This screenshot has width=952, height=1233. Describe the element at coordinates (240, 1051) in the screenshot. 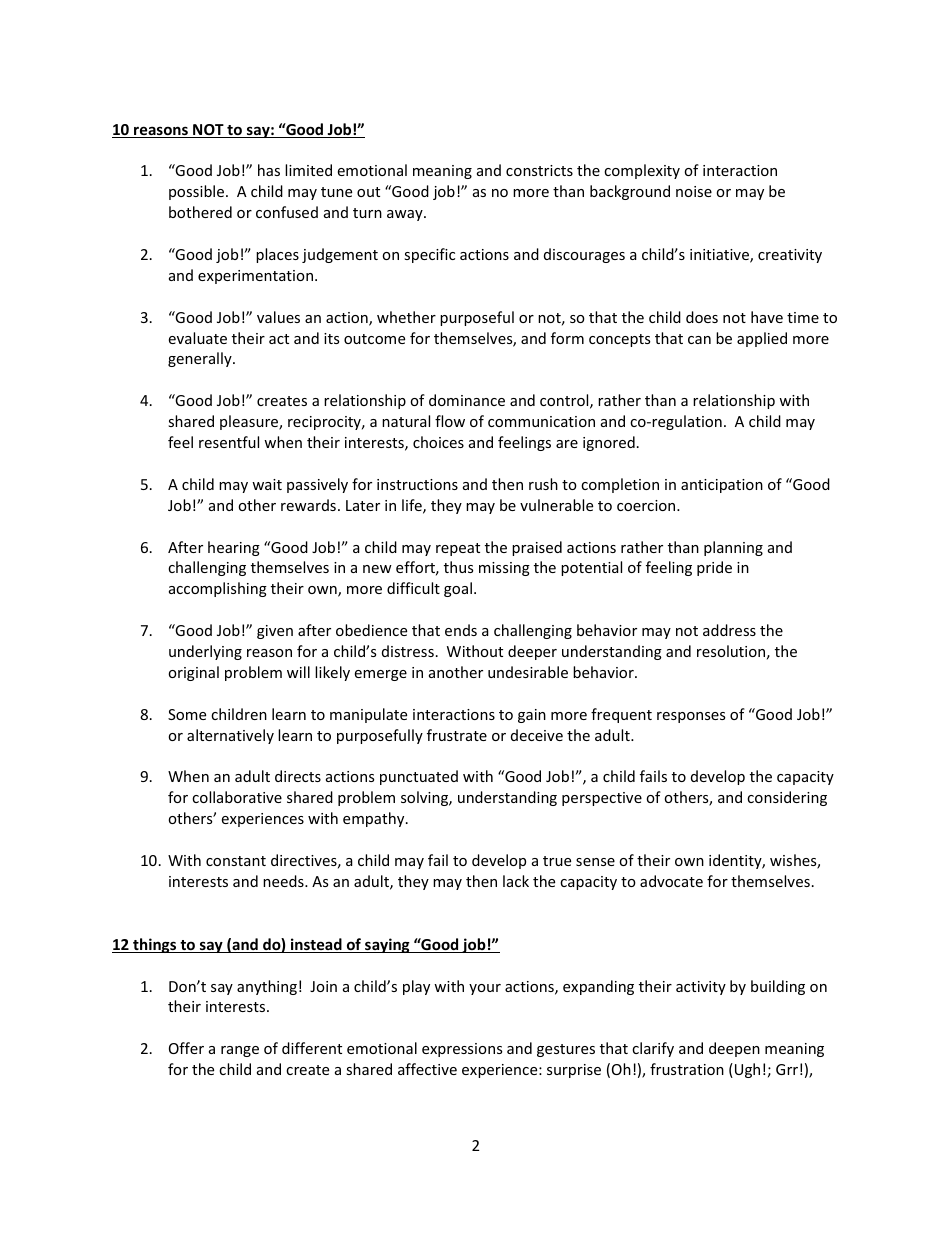

I see `range` at that location.
